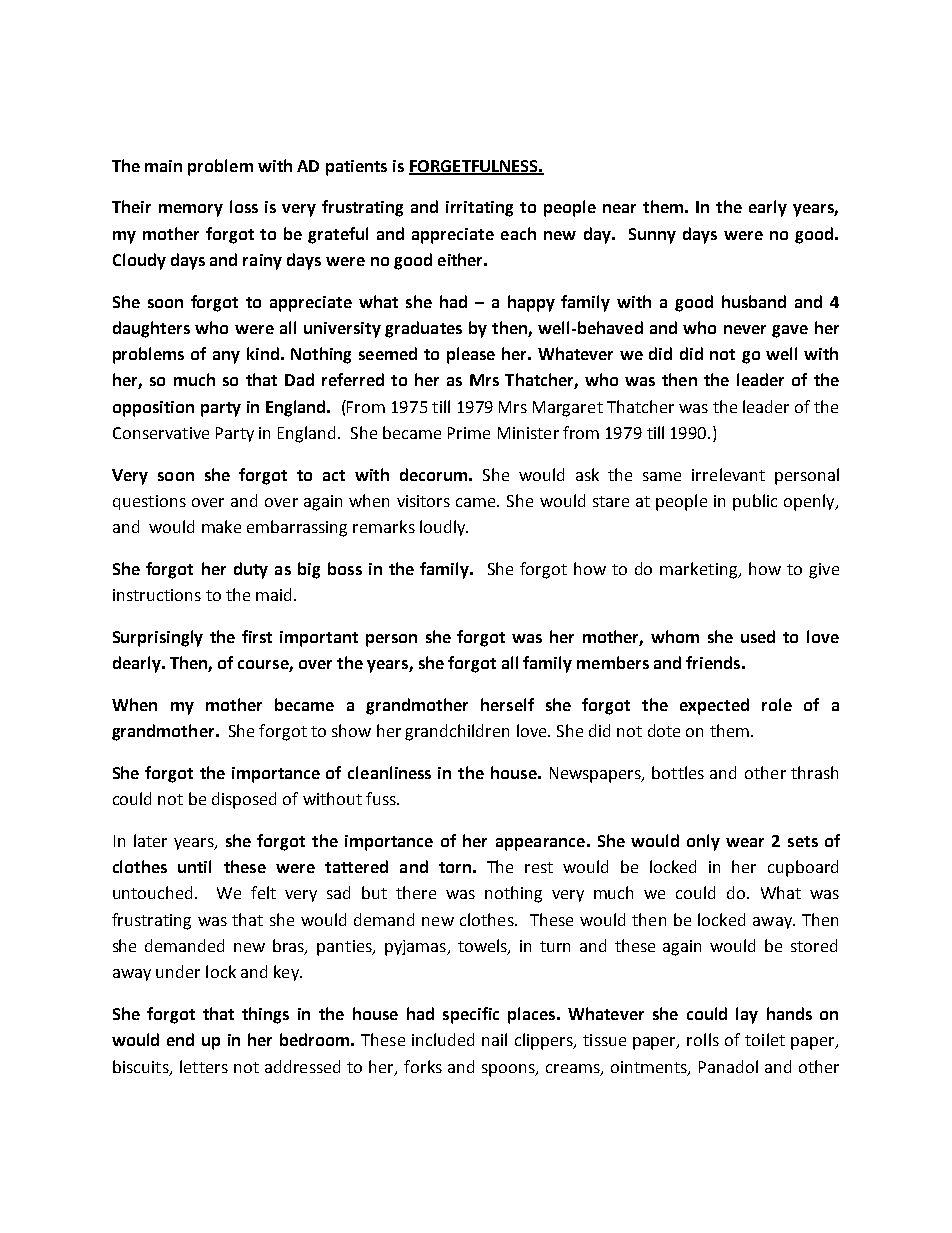 Image resolution: width=952 pixels, height=1233 pixels. I want to click on nail, so click(494, 1039).
